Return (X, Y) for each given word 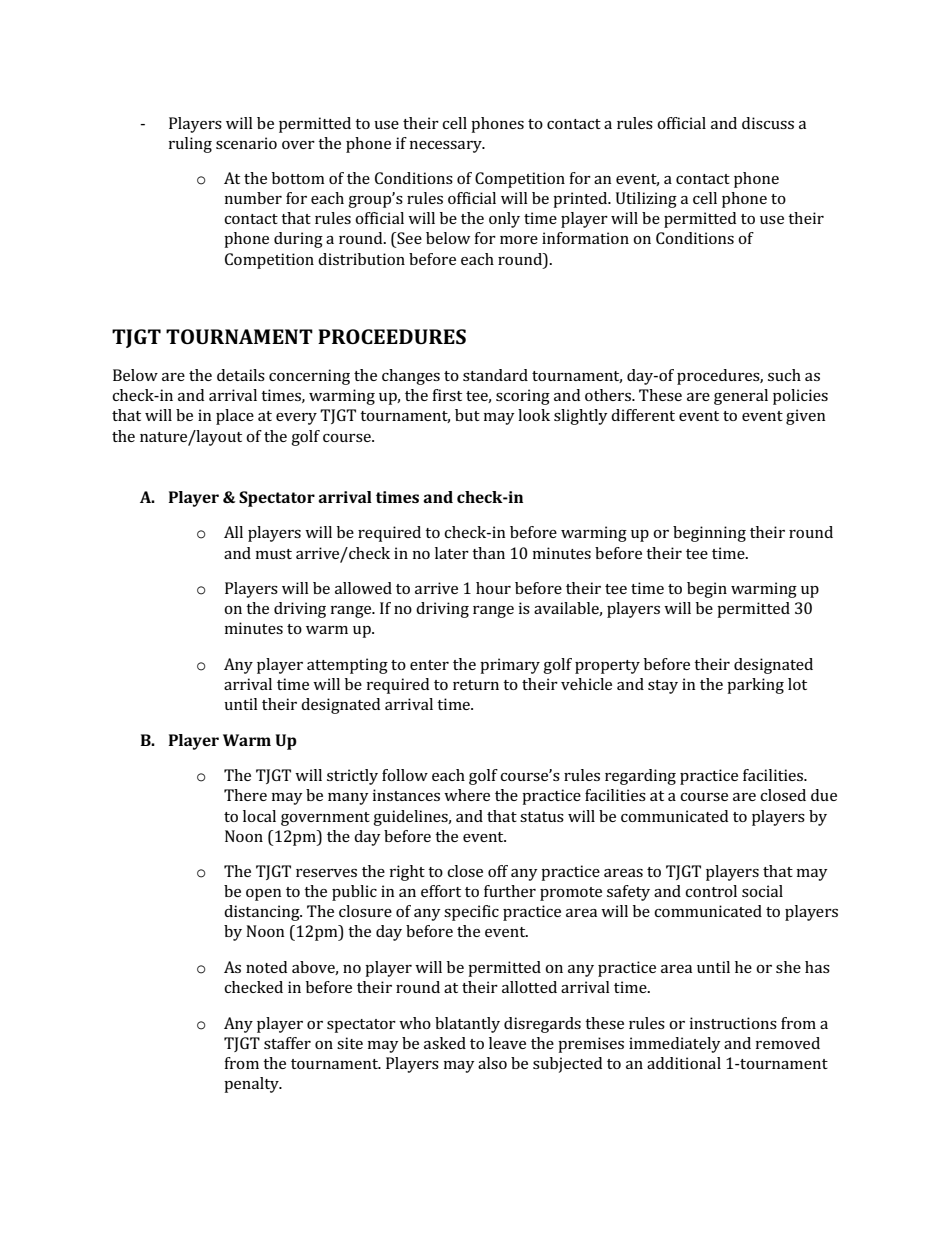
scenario (246, 143)
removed (788, 1043)
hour (493, 588)
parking (755, 686)
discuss (768, 123)
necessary (447, 147)
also (492, 1063)
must (274, 554)
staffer (287, 1043)
